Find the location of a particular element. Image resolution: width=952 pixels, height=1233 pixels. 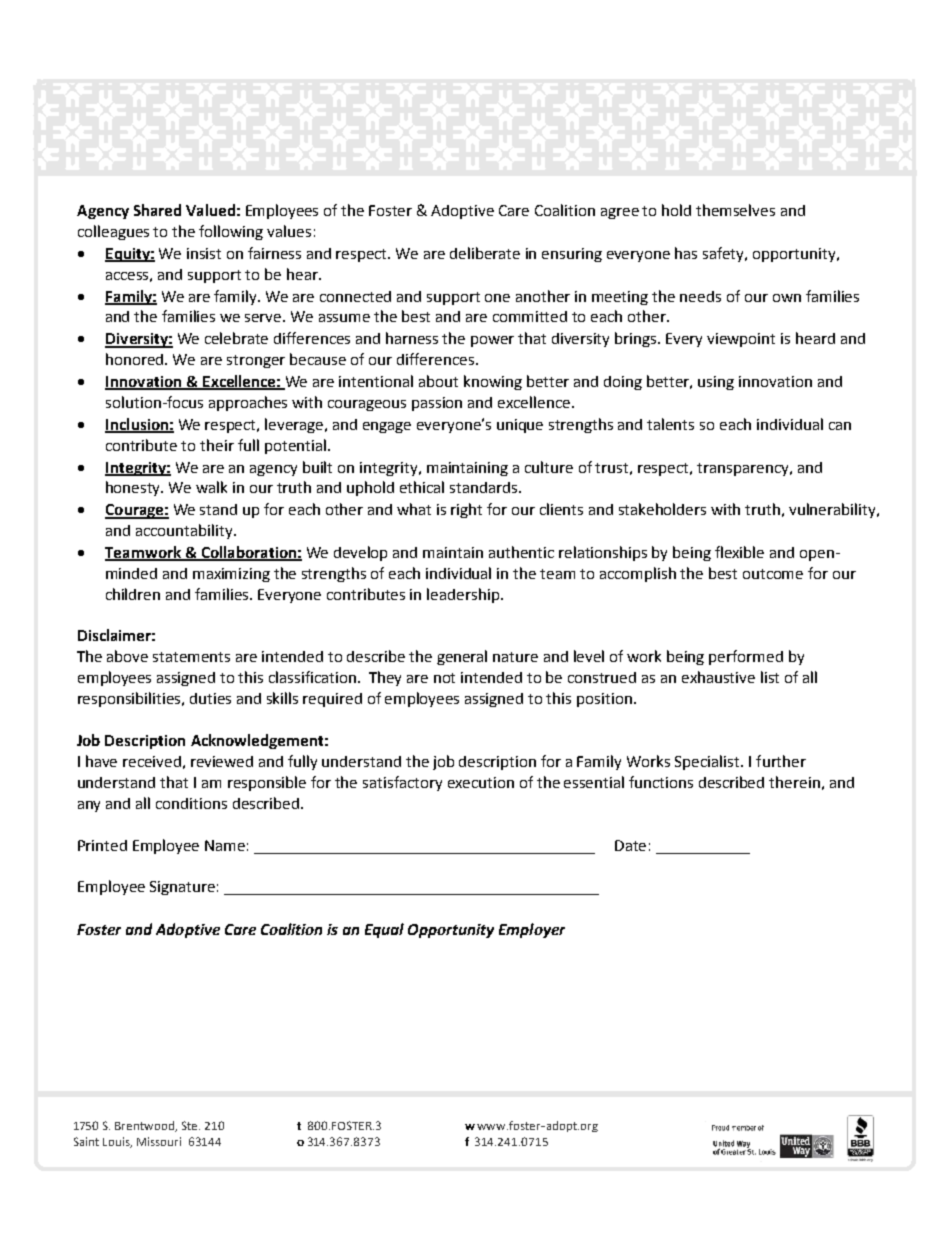

right is located at coordinates (466, 510).
